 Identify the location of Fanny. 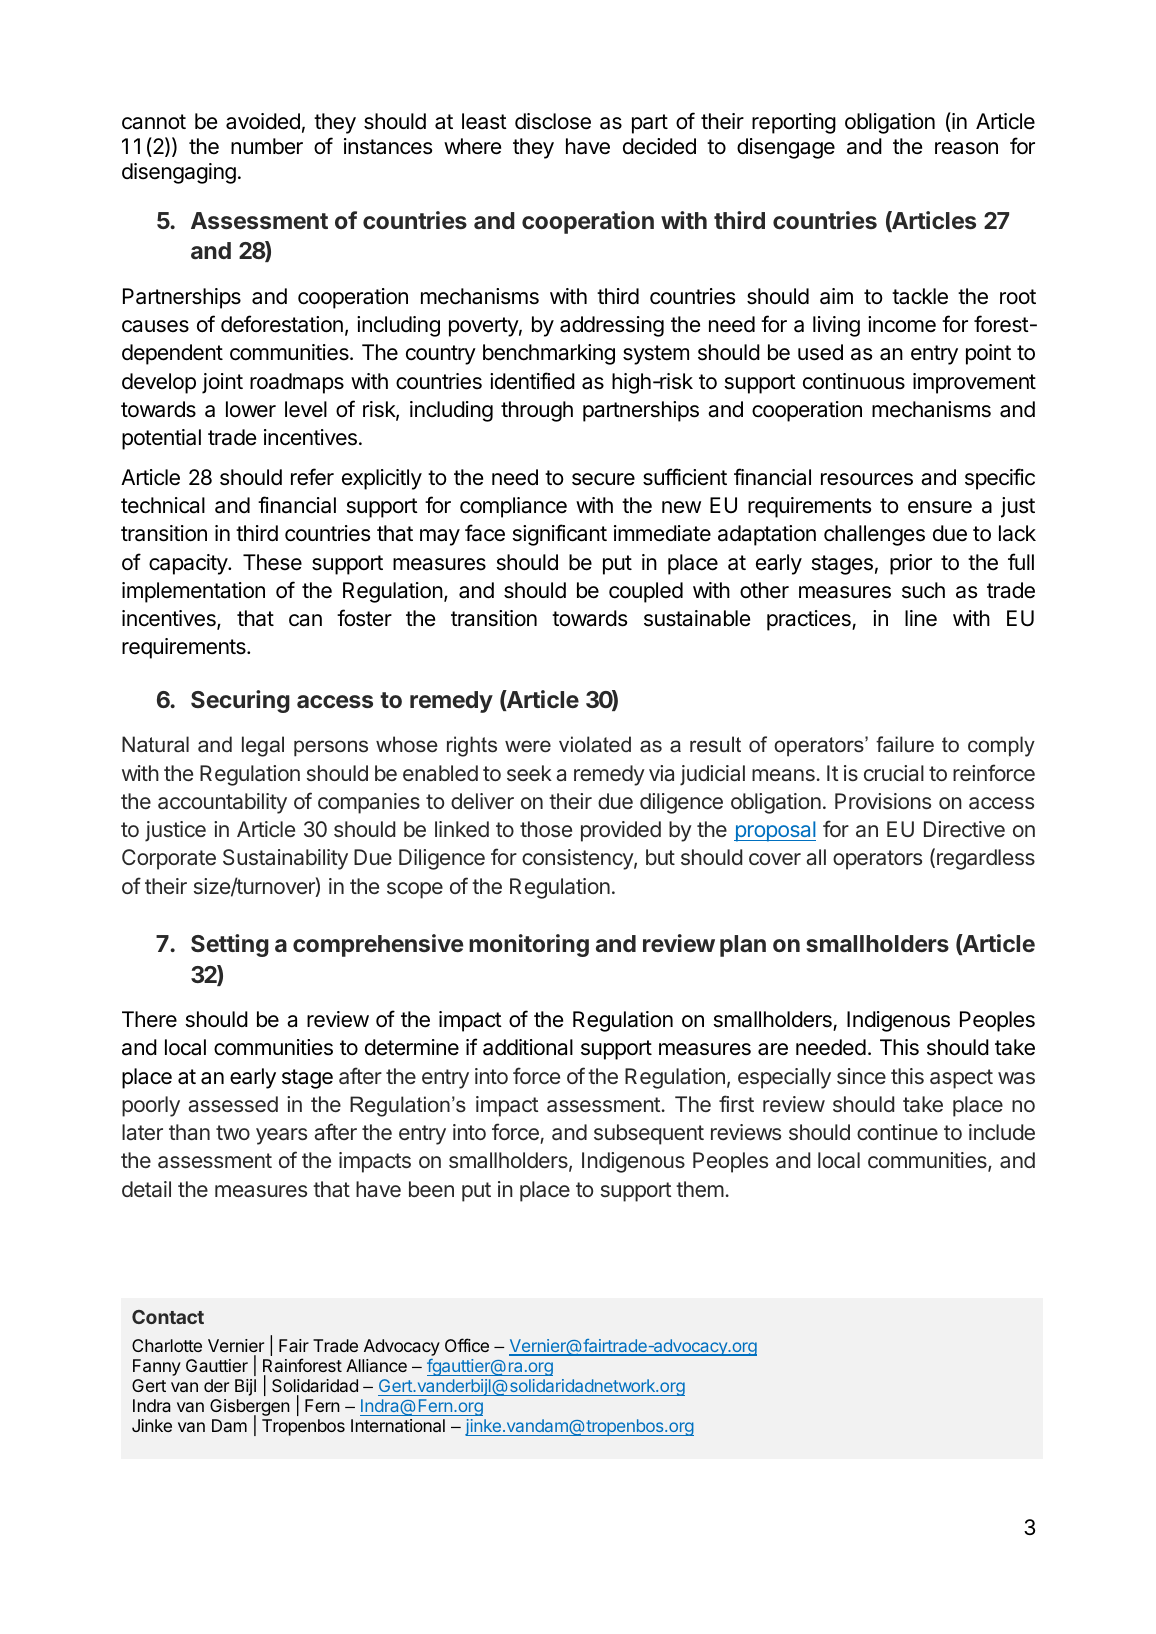
(157, 1367).
